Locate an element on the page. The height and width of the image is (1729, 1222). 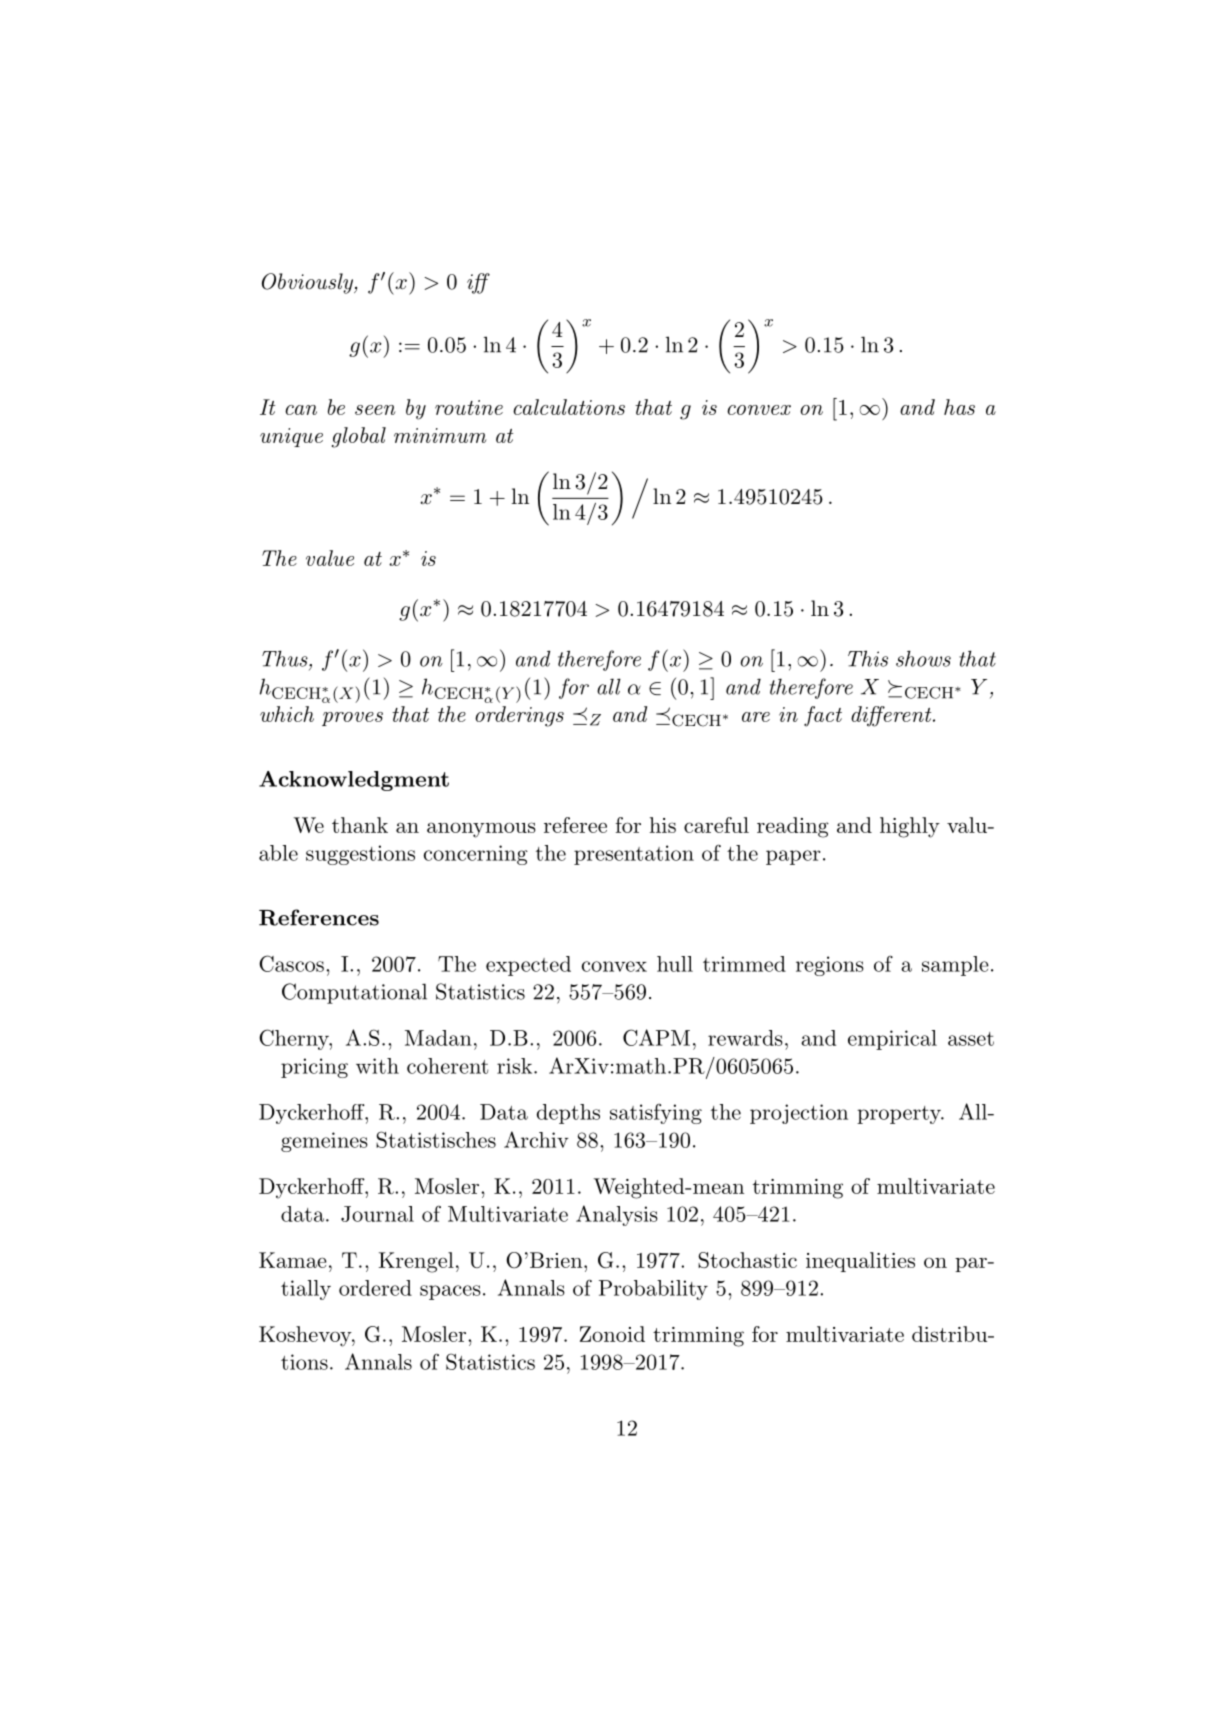
fact is located at coordinates (823, 716).
